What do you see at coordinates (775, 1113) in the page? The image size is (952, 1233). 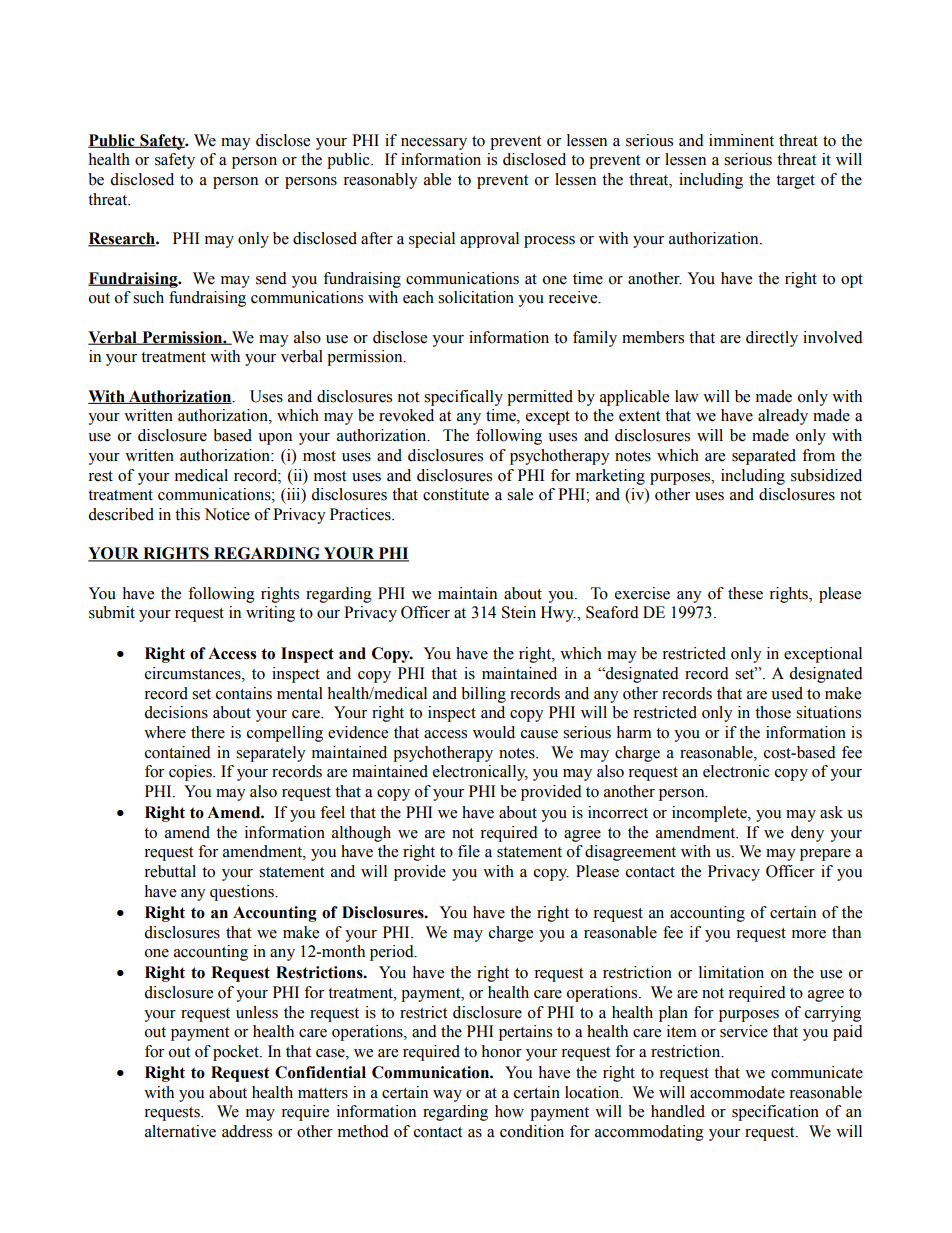 I see `specification` at bounding box center [775, 1113].
